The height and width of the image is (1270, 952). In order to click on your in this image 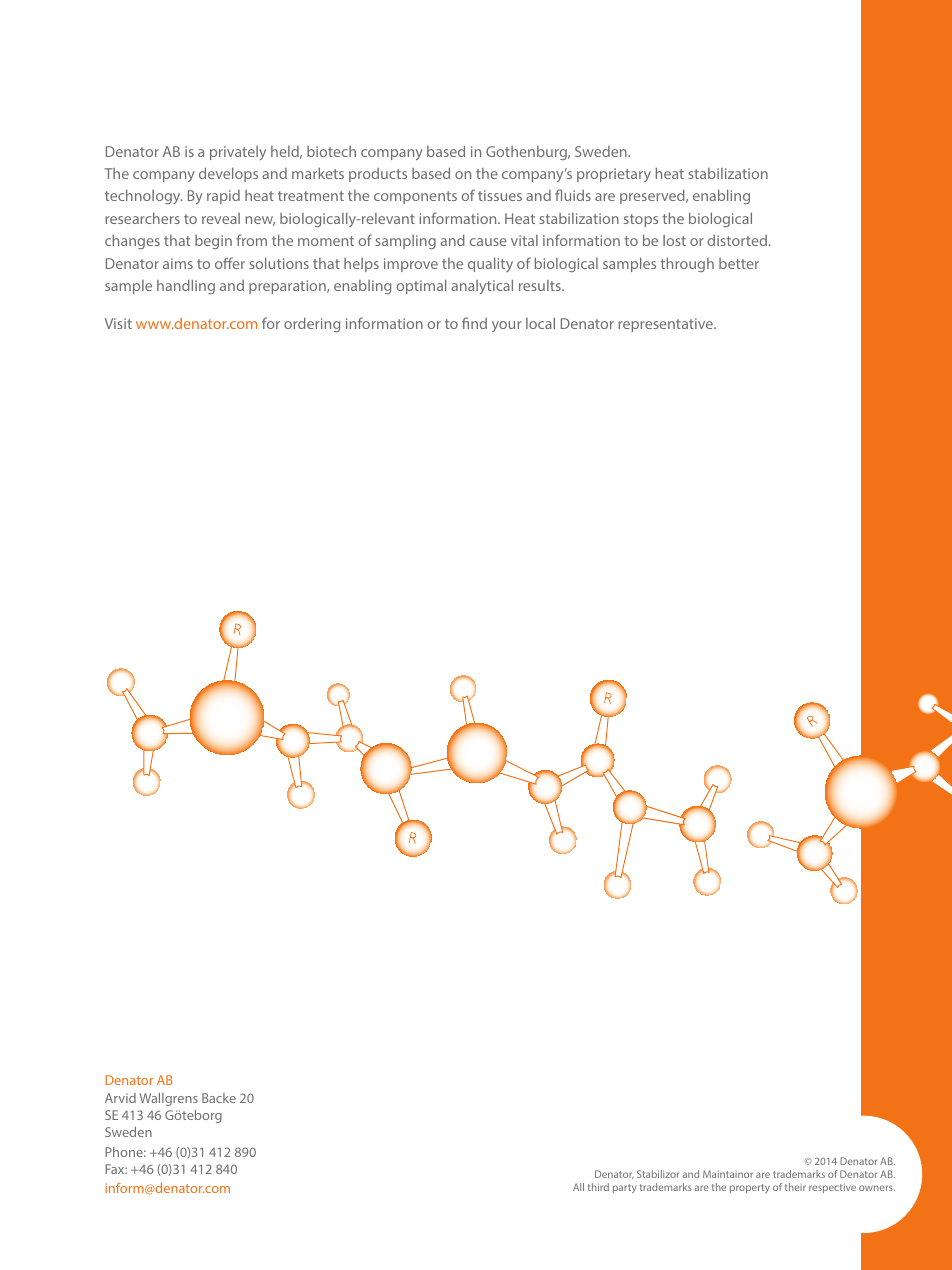, I will do `click(507, 326)`.
